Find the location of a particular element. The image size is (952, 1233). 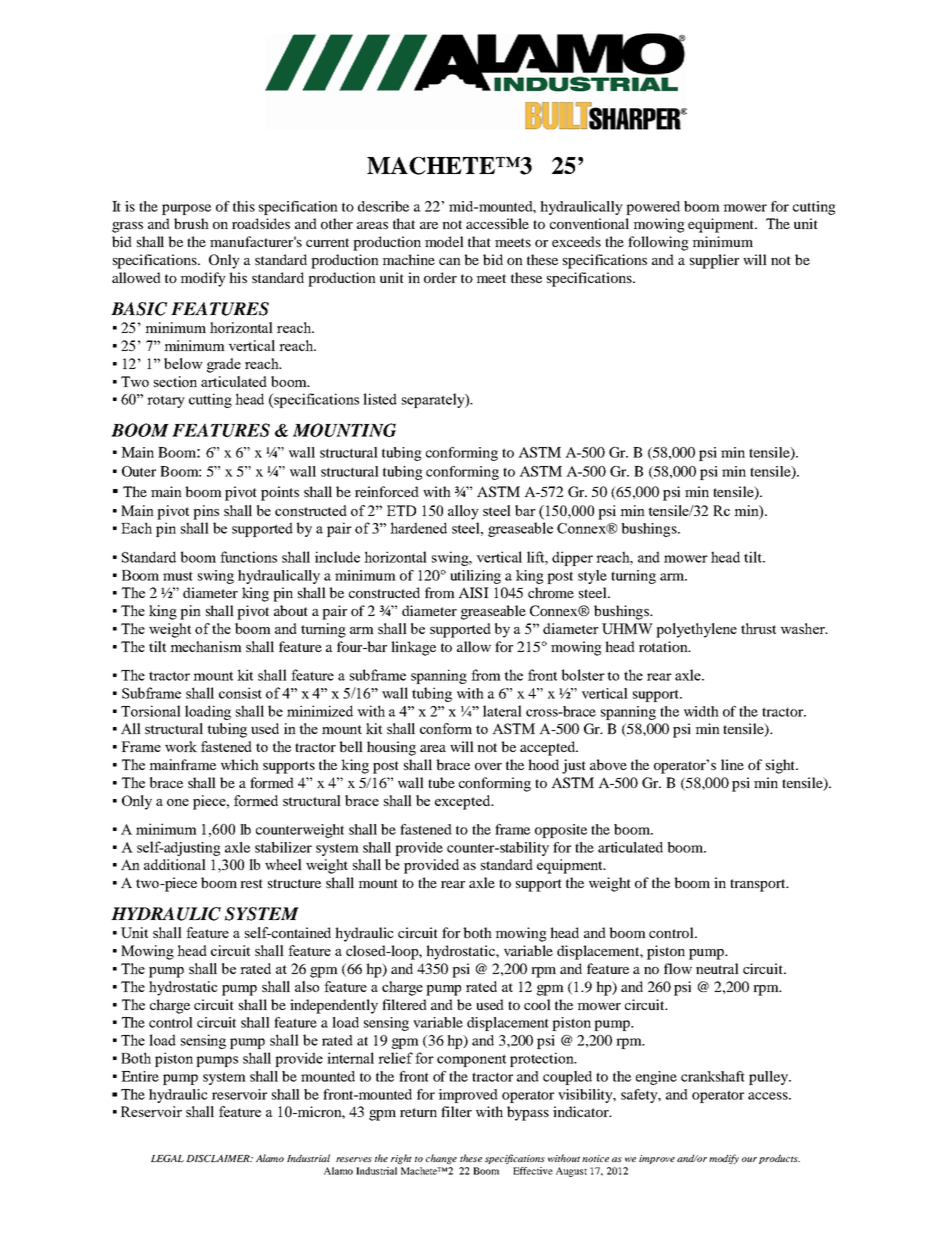

model is located at coordinates (444, 241).
